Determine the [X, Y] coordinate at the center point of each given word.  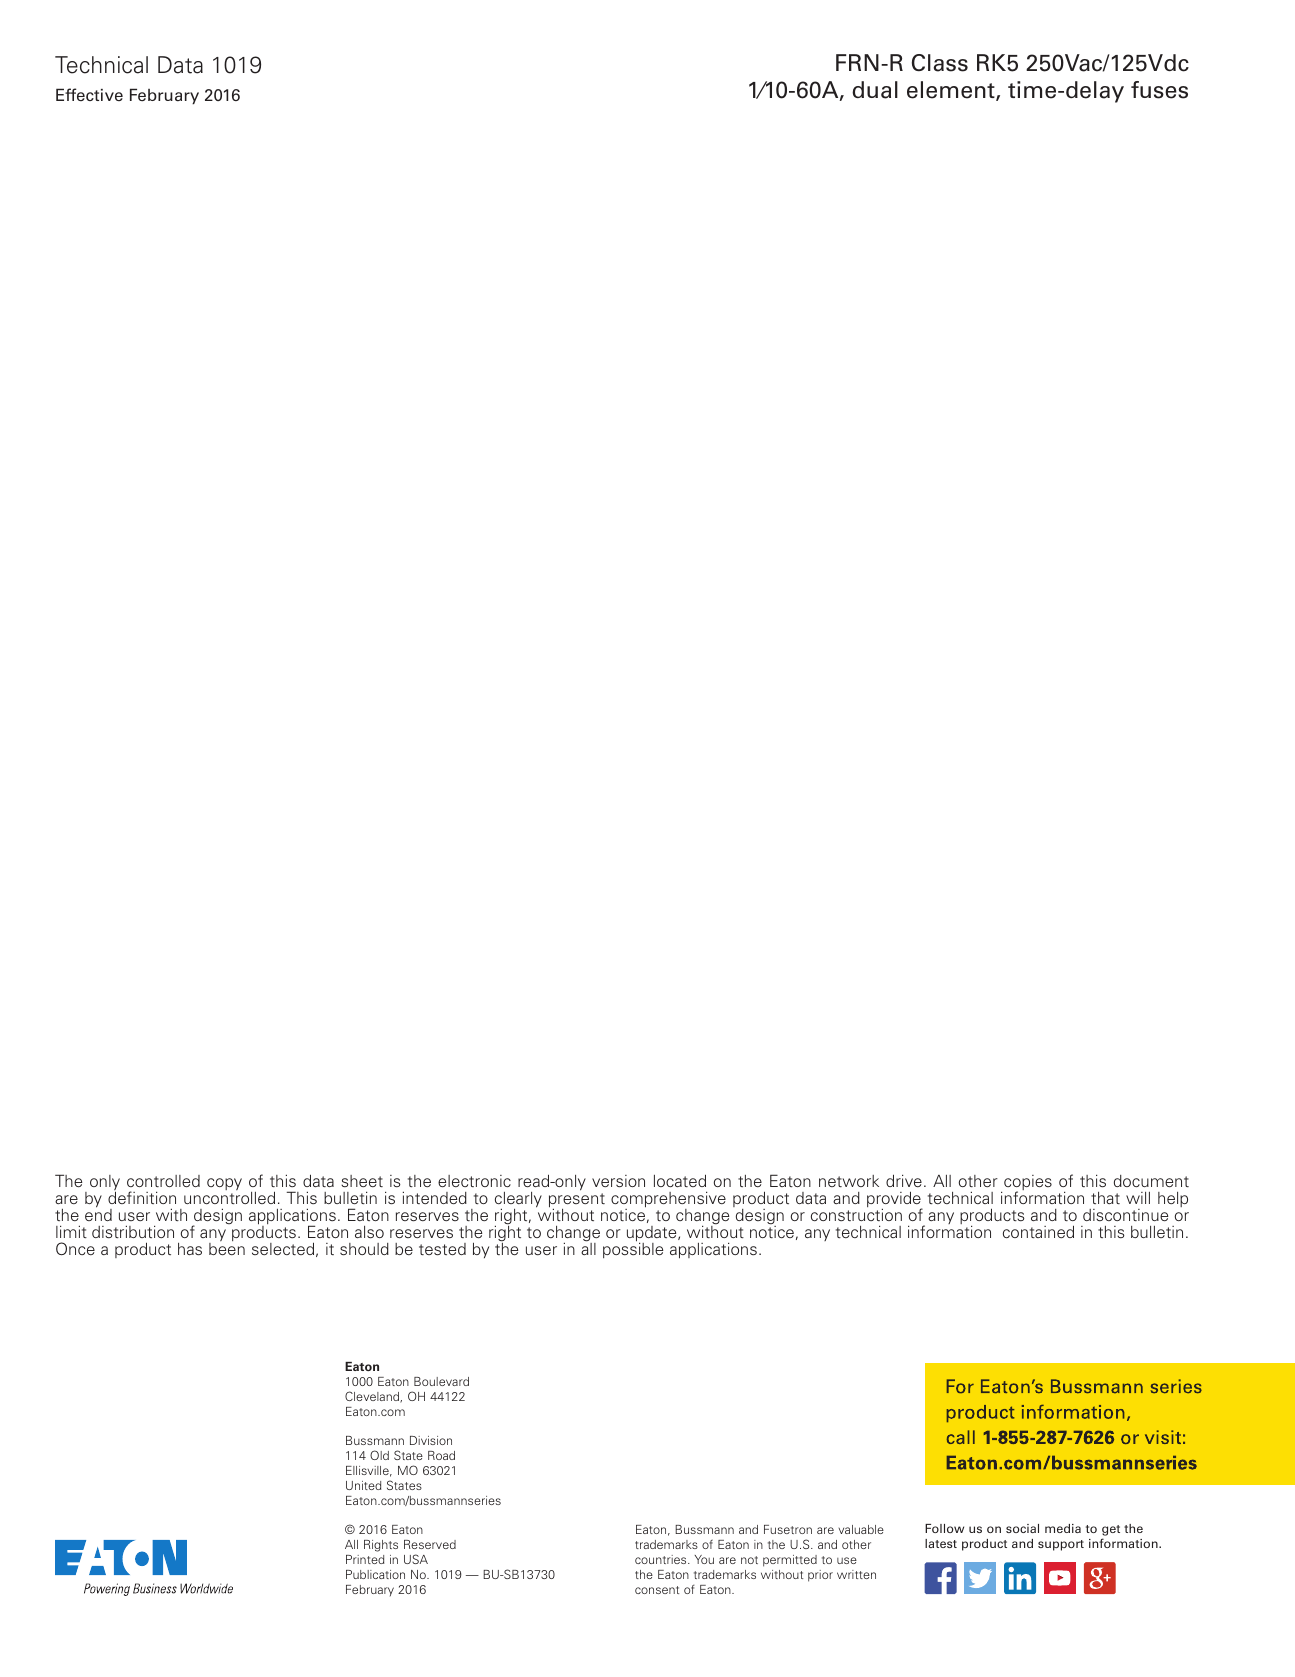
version [618, 1181]
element [952, 91]
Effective [89, 94]
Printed [365, 1559]
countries [662, 1559]
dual [875, 90]
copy [224, 1184]
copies [1028, 1184]
